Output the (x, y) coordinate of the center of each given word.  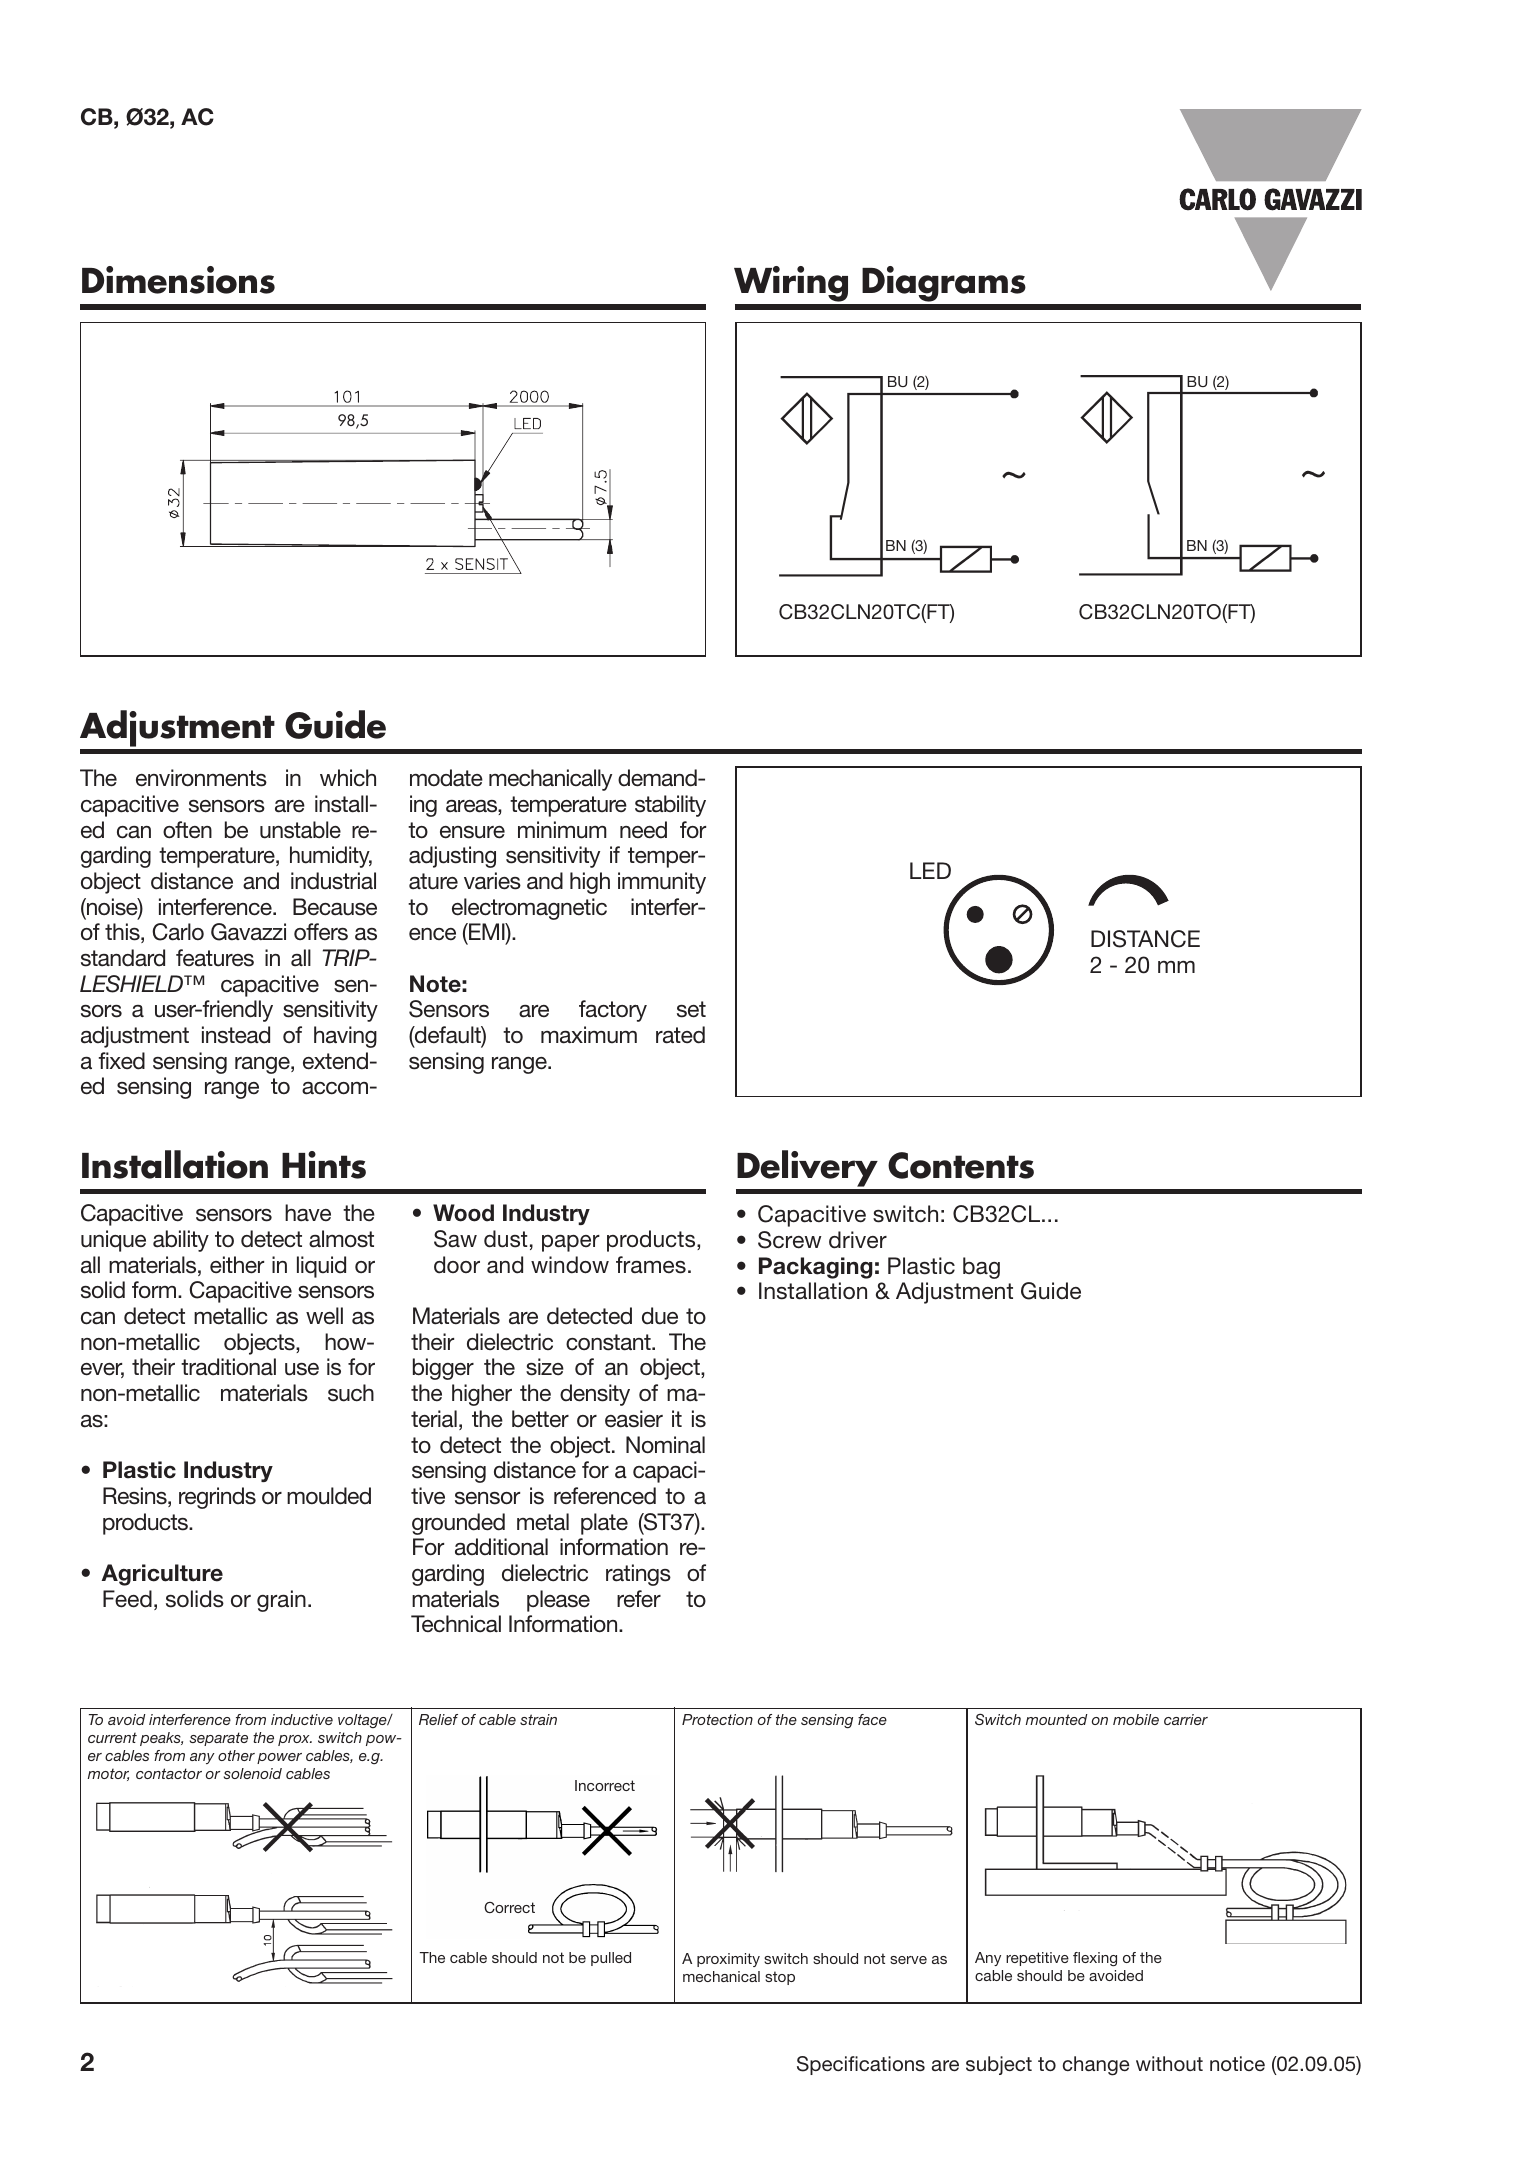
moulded (329, 1496)
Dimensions (178, 280)
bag (981, 1268)
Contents (961, 1165)
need (643, 830)
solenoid (253, 1773)
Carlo (178, 932)
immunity (662, 883)
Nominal (665, 1445)
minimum (562, 830)
